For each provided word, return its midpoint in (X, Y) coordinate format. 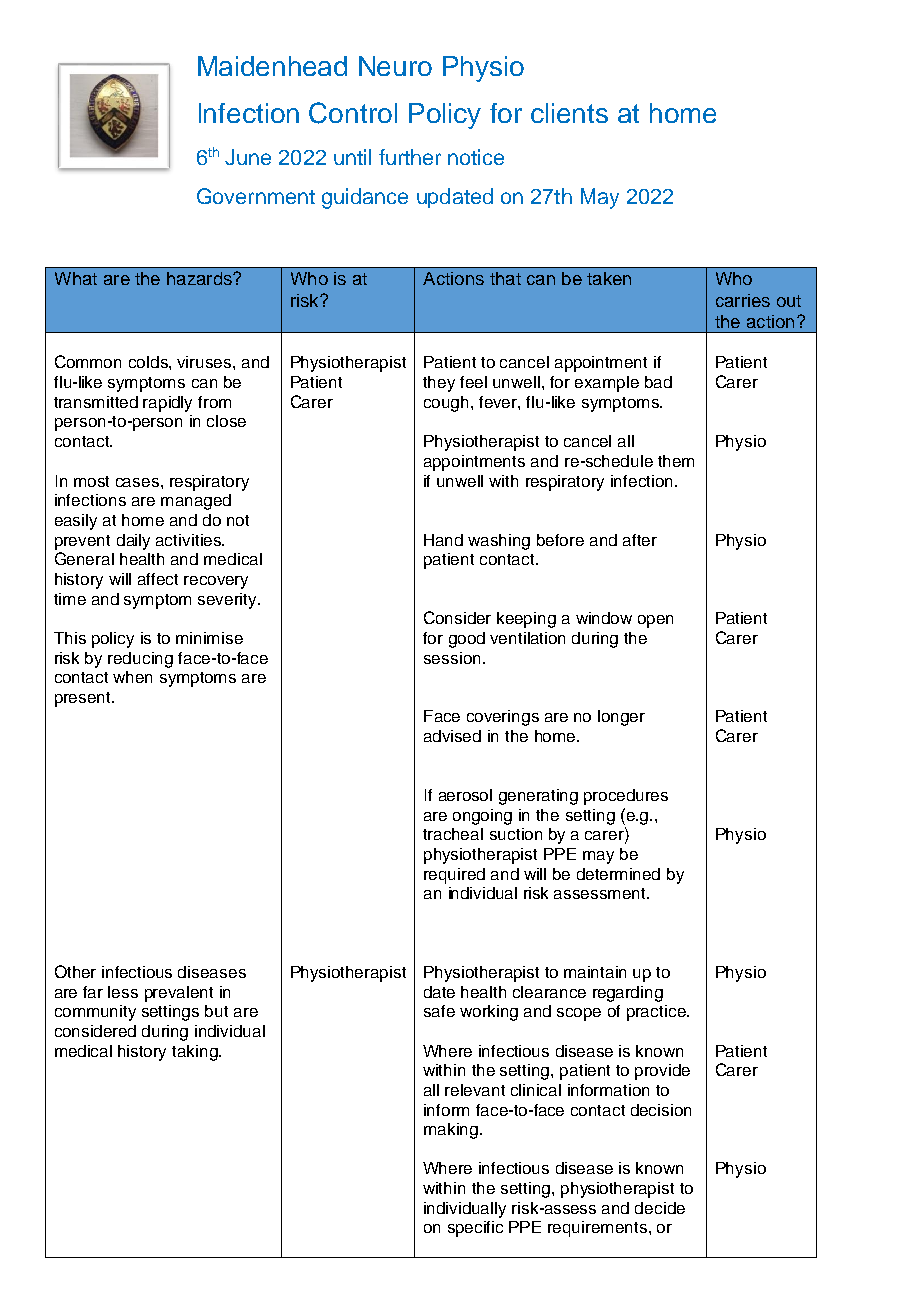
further (410, 157)
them (676, 461)
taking (196, 1053)
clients (569, 113)
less (123, 992)
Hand (443, 540)
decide (660, 1208)
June (248, 157)
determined (618, 874)
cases (139, 482)
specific (475, 1229)
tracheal (453, 834)
